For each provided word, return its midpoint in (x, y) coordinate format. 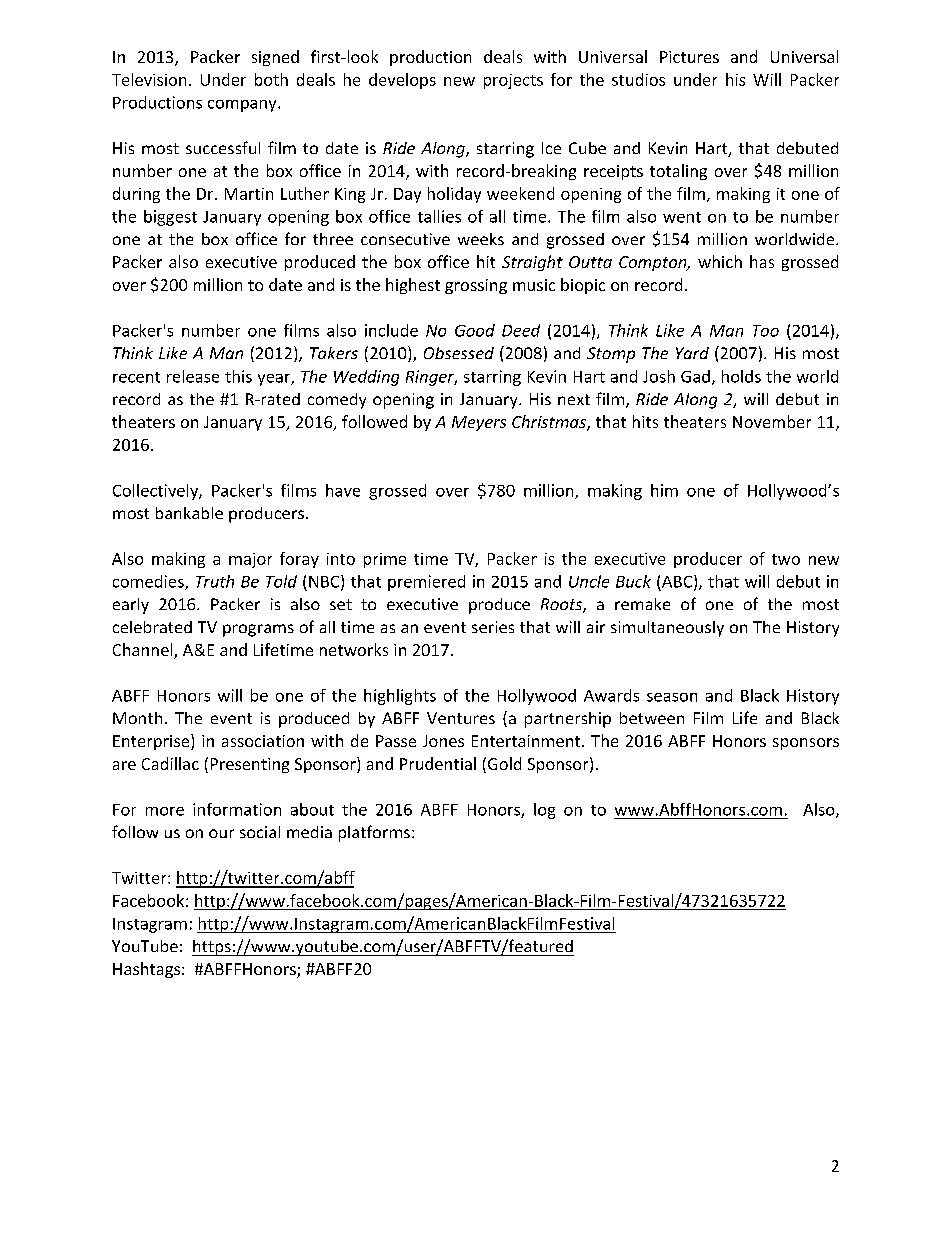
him (664, 490)
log (544, 811)
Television (149, 79)
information (237, 809)
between (652, 718)
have (343, 490)
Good (475, 330)
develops (402, 81)
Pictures (689, 57)
